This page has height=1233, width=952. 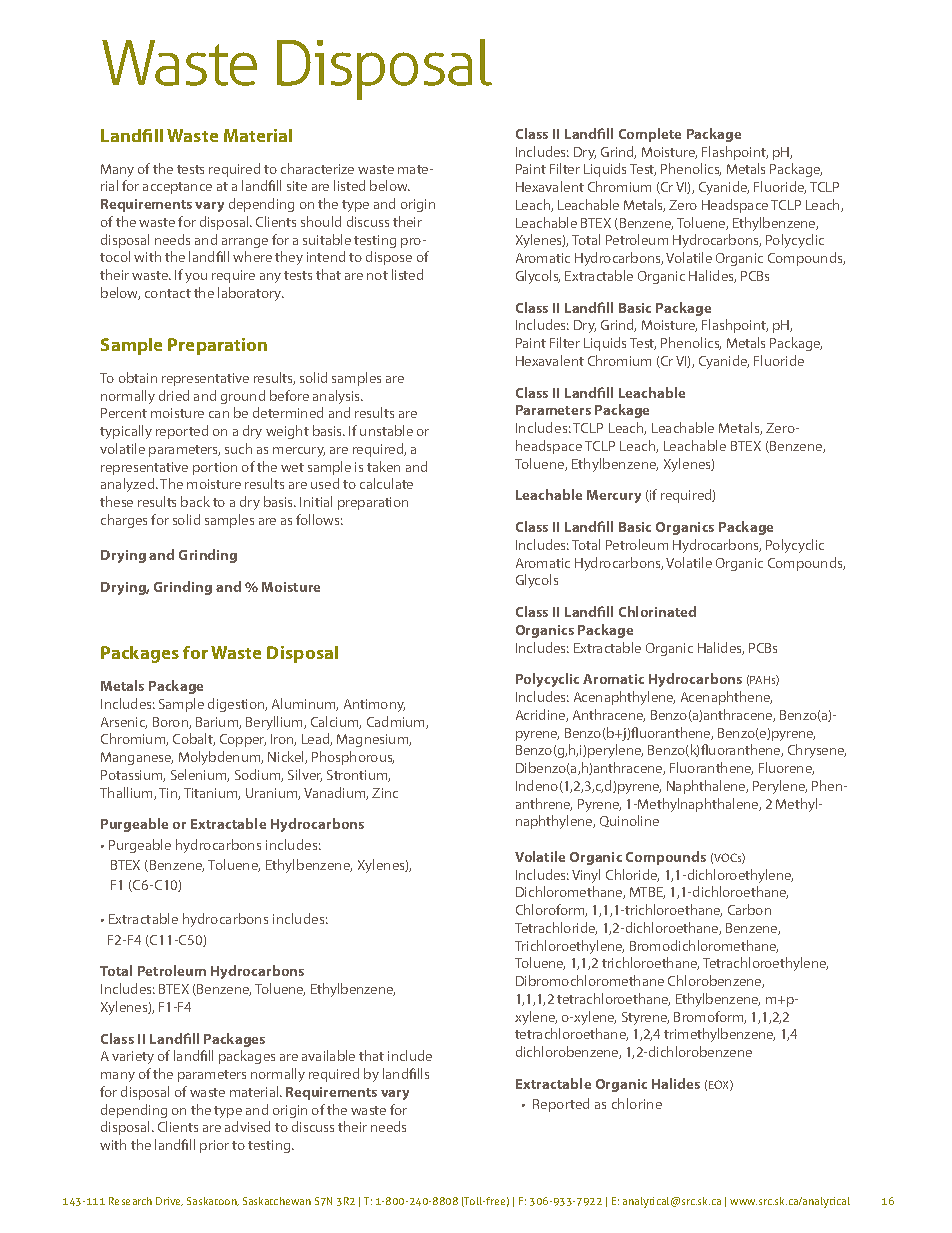 I want to click on Drive, so click(x=169, y=1201).
